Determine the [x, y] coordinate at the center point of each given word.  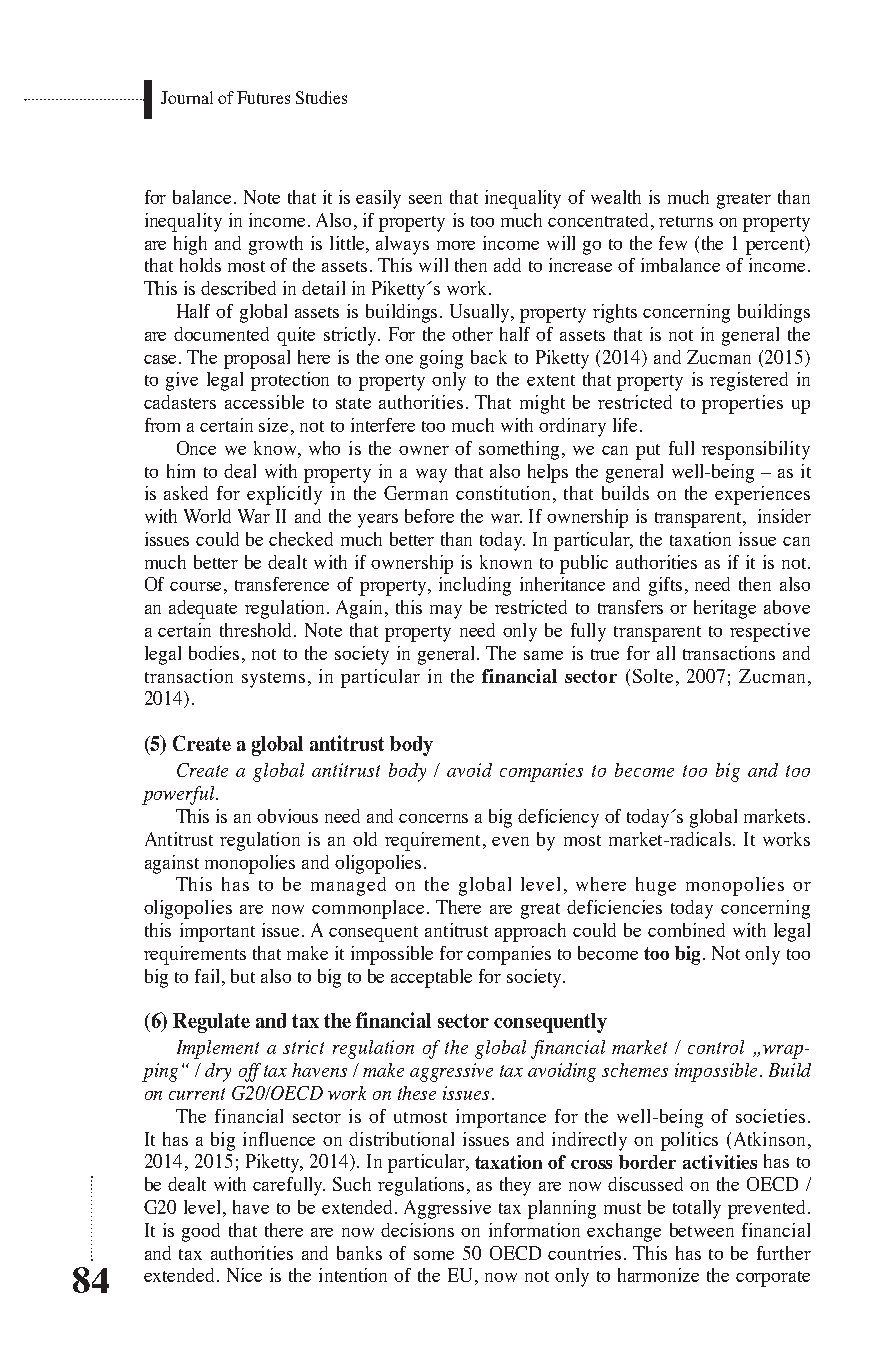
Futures [263, 97]
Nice [244, 1275]
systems [273, 680]
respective [770, 632]
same [543, 655]
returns [686, 221]
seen [425, 199]
